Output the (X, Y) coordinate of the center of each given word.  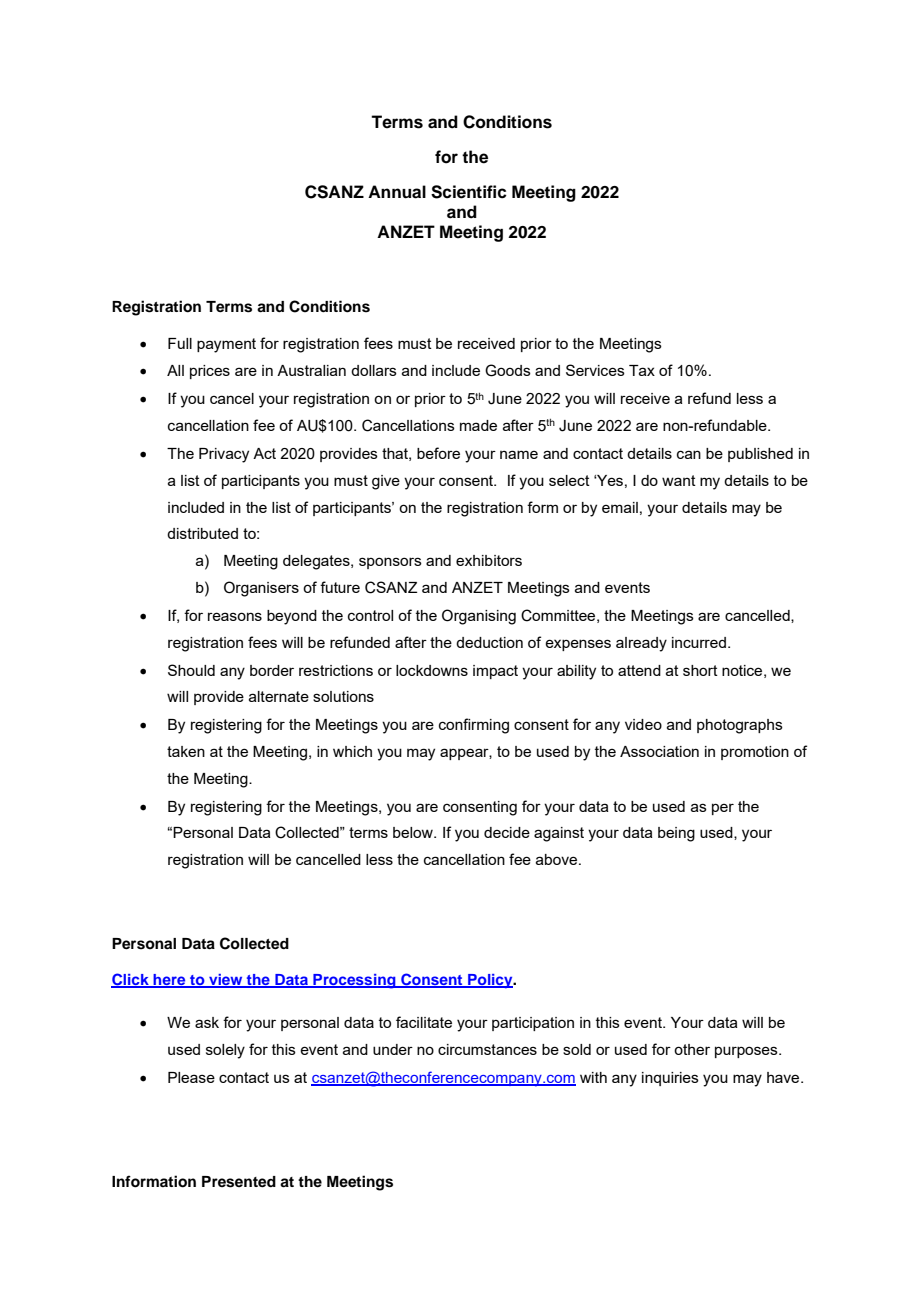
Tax (642, 370)
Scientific (469, 192)
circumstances (487, 1049)
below (414, 832)
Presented (239, 1182)
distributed (202, 533)
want (679, 480)
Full (180, 343)
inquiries (670, 1079)
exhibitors (489, 560)
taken (186, 751)
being (676, 834)
